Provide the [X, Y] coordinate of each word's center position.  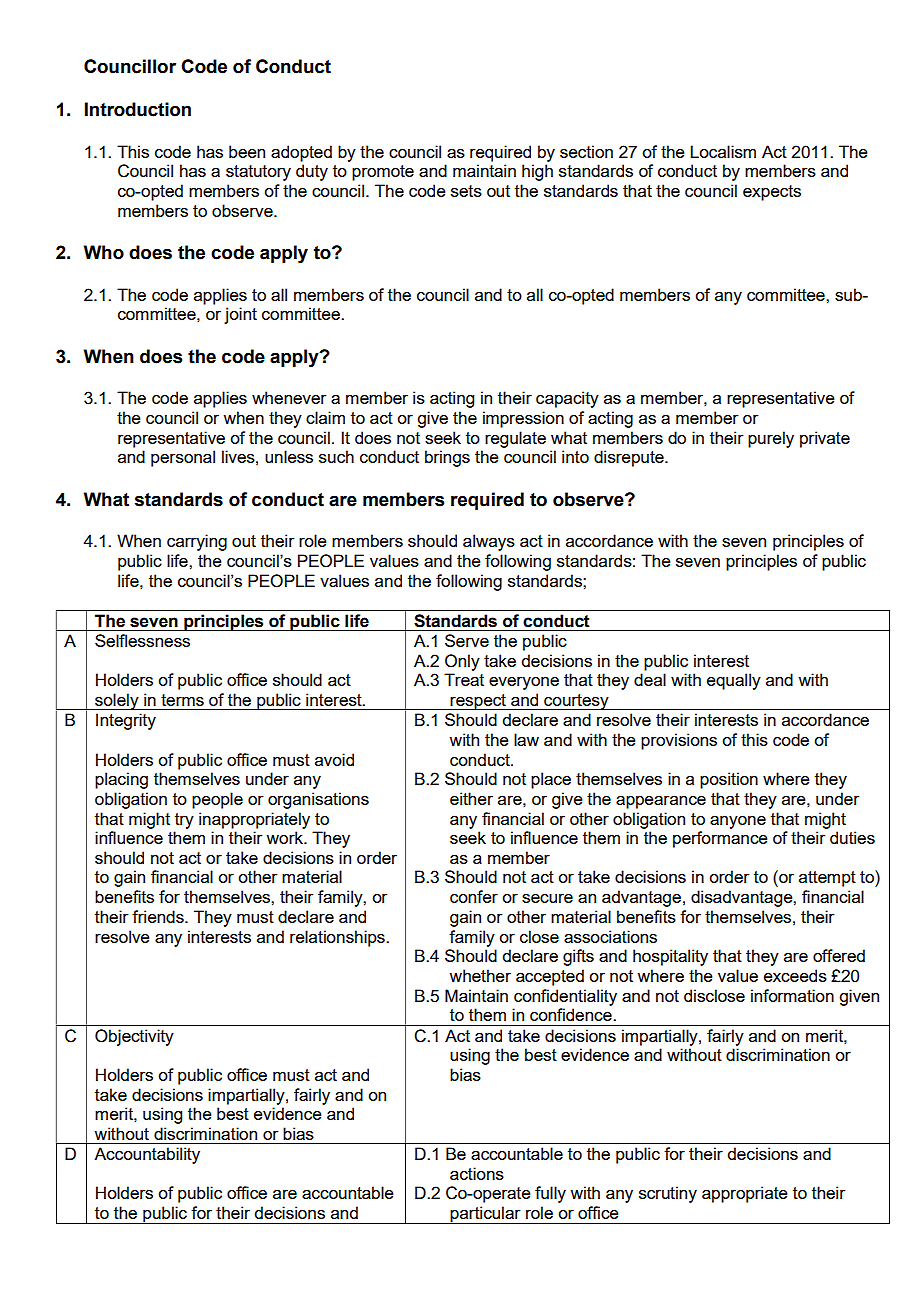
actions [477, 1173]
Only [462, 662]
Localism [723, 151]
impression [523, 419]
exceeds [795, 975]
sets [466, 191]
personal [183, 458]
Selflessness [142, 640]
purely [771, 439]
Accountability [147, 1155]
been [247, 151]
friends [159, 916]
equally [734, 681]
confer [474, 896]
